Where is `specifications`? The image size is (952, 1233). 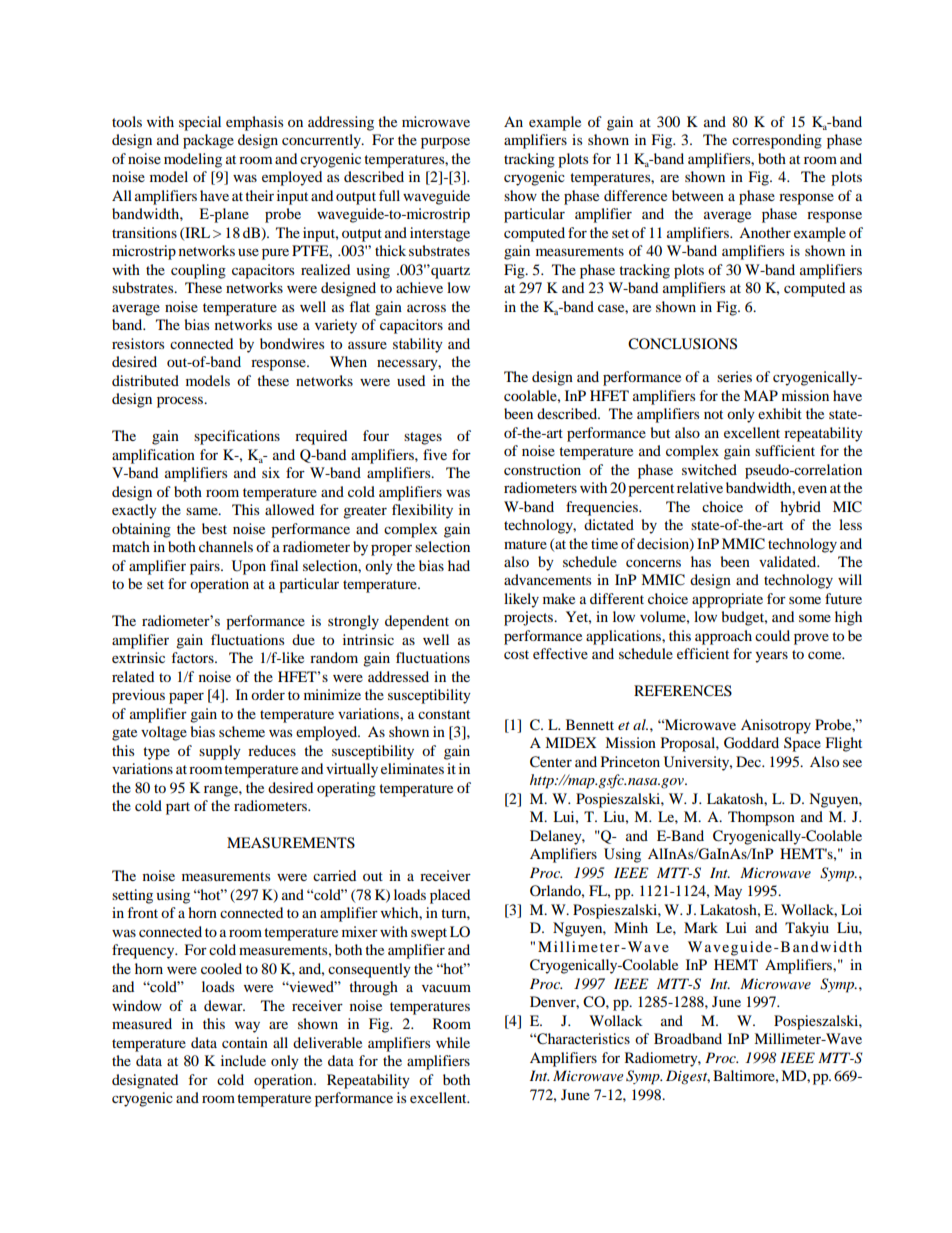 specifications is located at coordinates (237, 437).
